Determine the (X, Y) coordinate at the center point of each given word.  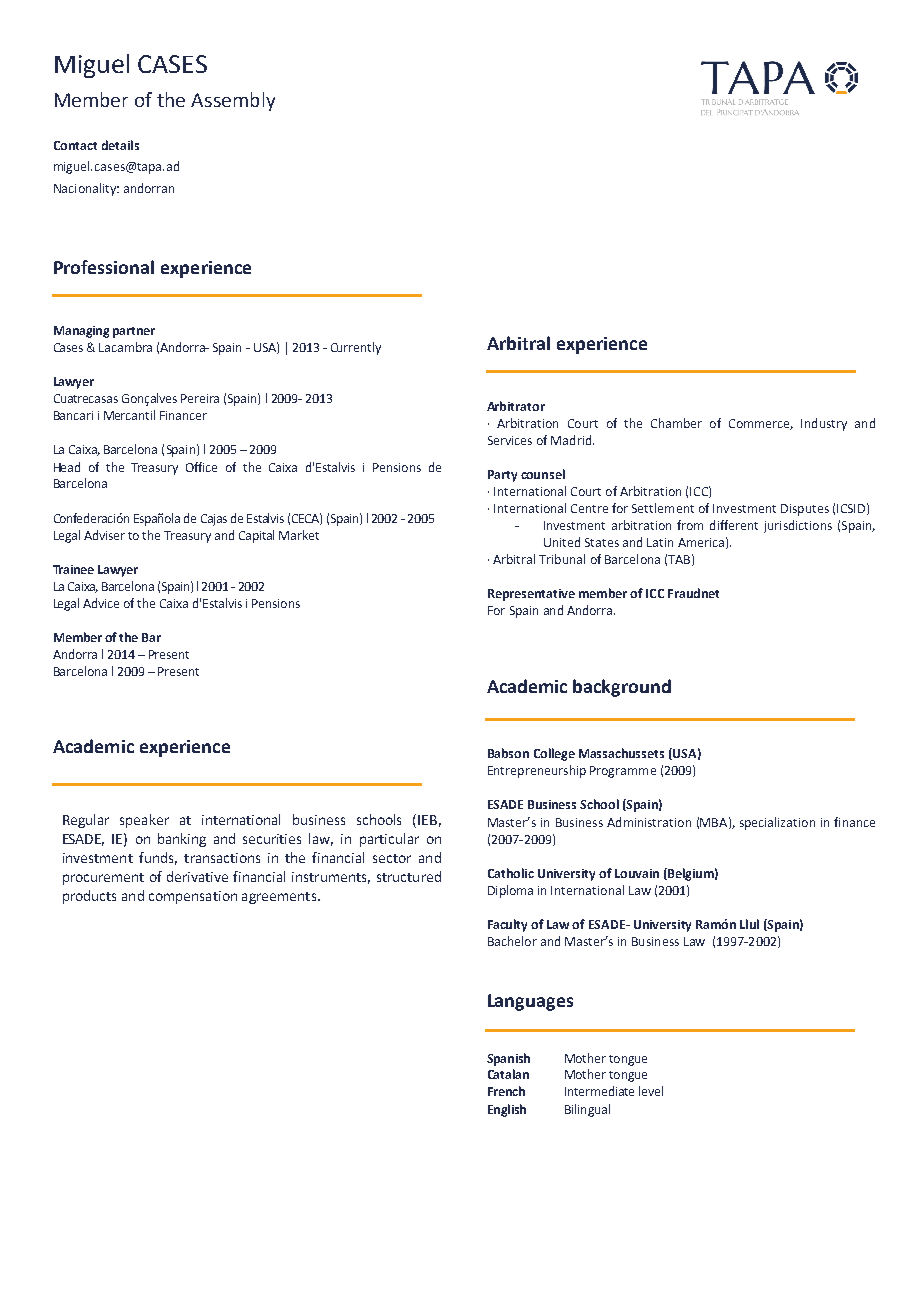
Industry (824, 424)
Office (201, 467)
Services (510, 440)
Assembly (233, 101)
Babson (508, 753)
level (651, 1091)
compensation (193, 897)
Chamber (676, 423)
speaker (144, 821)
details (120, 145)
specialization (777, 823)
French (506, 1091)
